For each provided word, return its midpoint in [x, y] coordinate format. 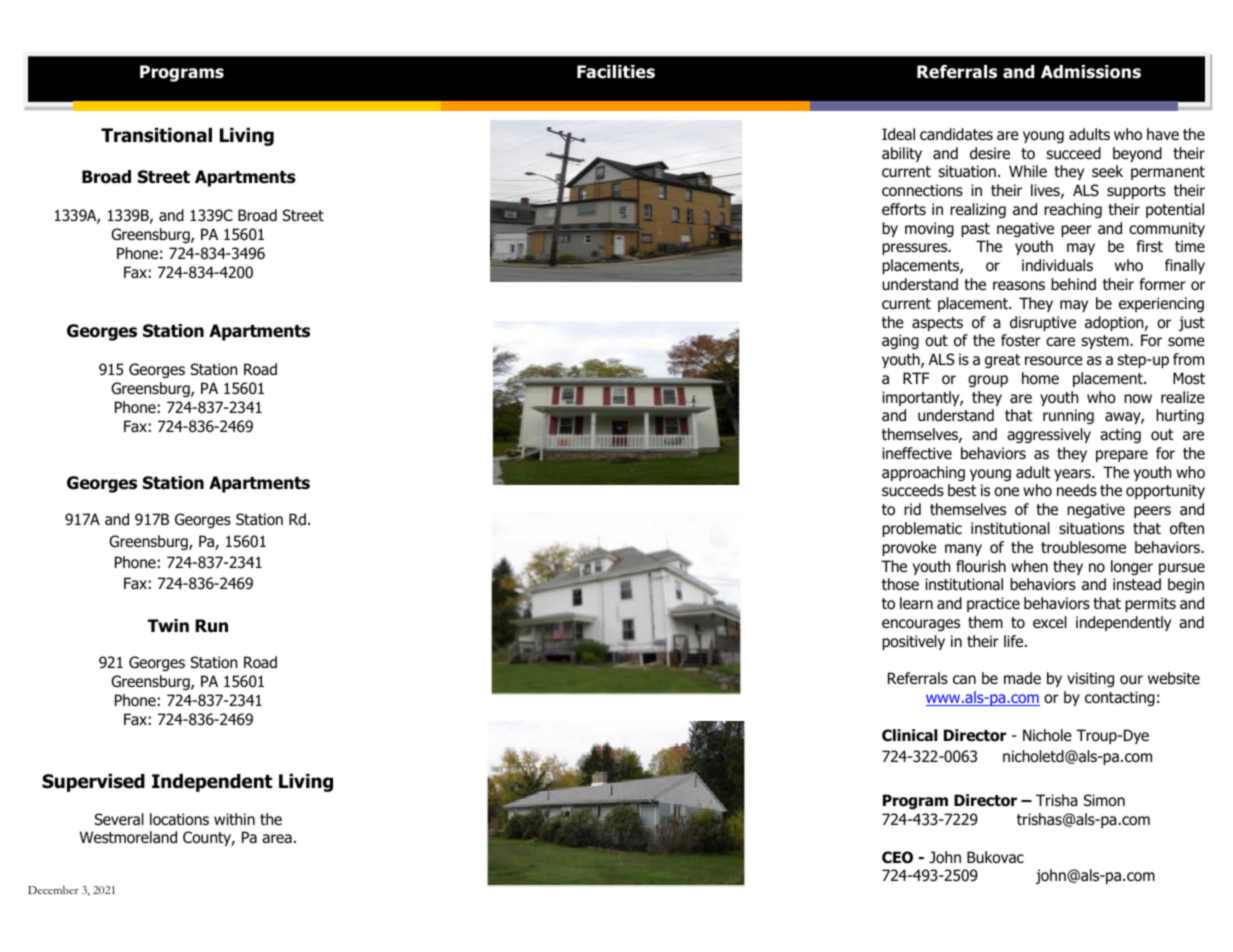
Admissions [1091, 72]
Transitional [156, 135]
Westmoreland [128, 837]
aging [900, 341]
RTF [916, 378]
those [900, 584]
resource [1054, 360]
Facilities [616, 72]
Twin [168, 625]
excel [1050, 622]
